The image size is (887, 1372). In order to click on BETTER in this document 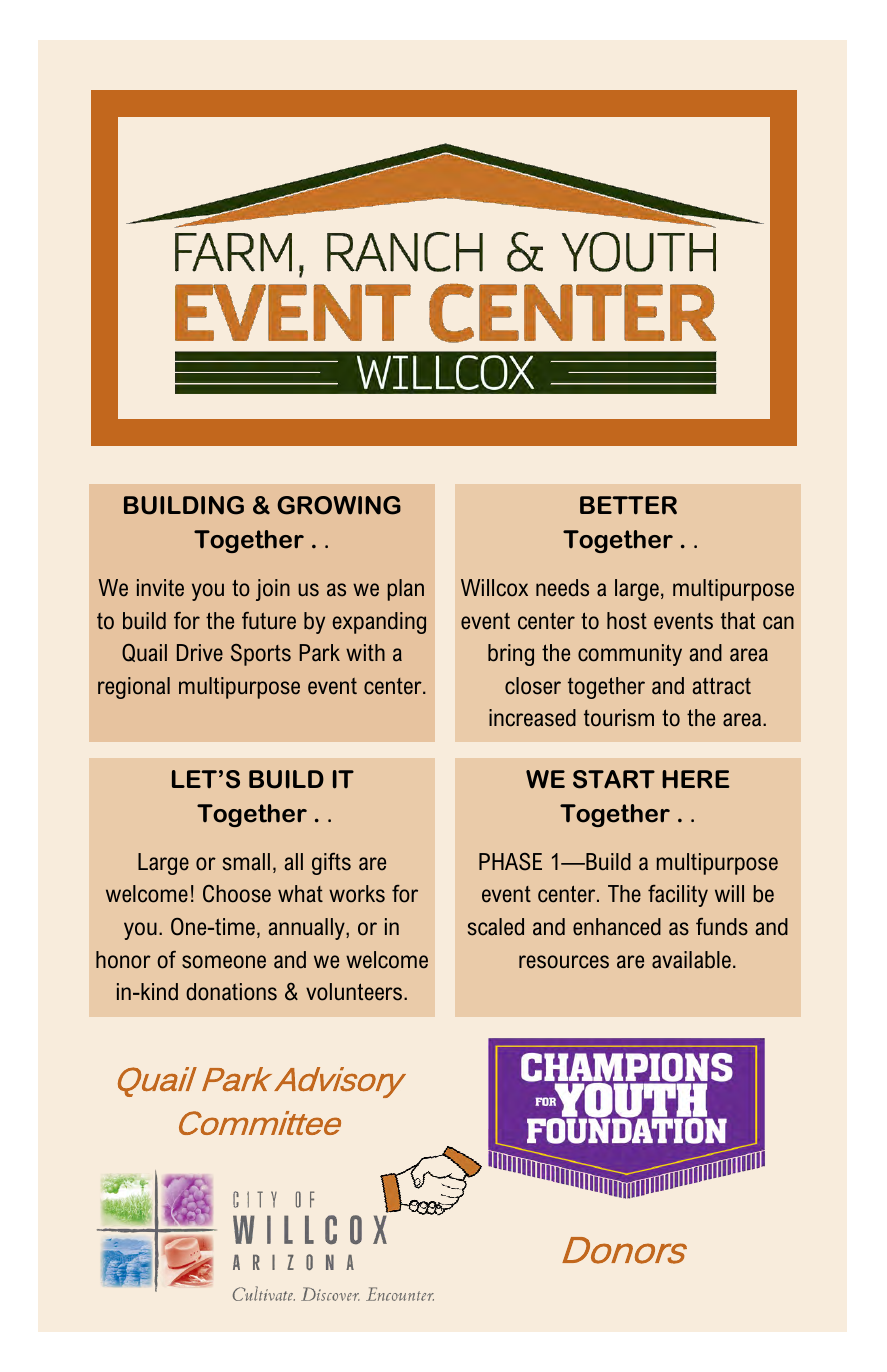, I will do `click(628, 505)`.
